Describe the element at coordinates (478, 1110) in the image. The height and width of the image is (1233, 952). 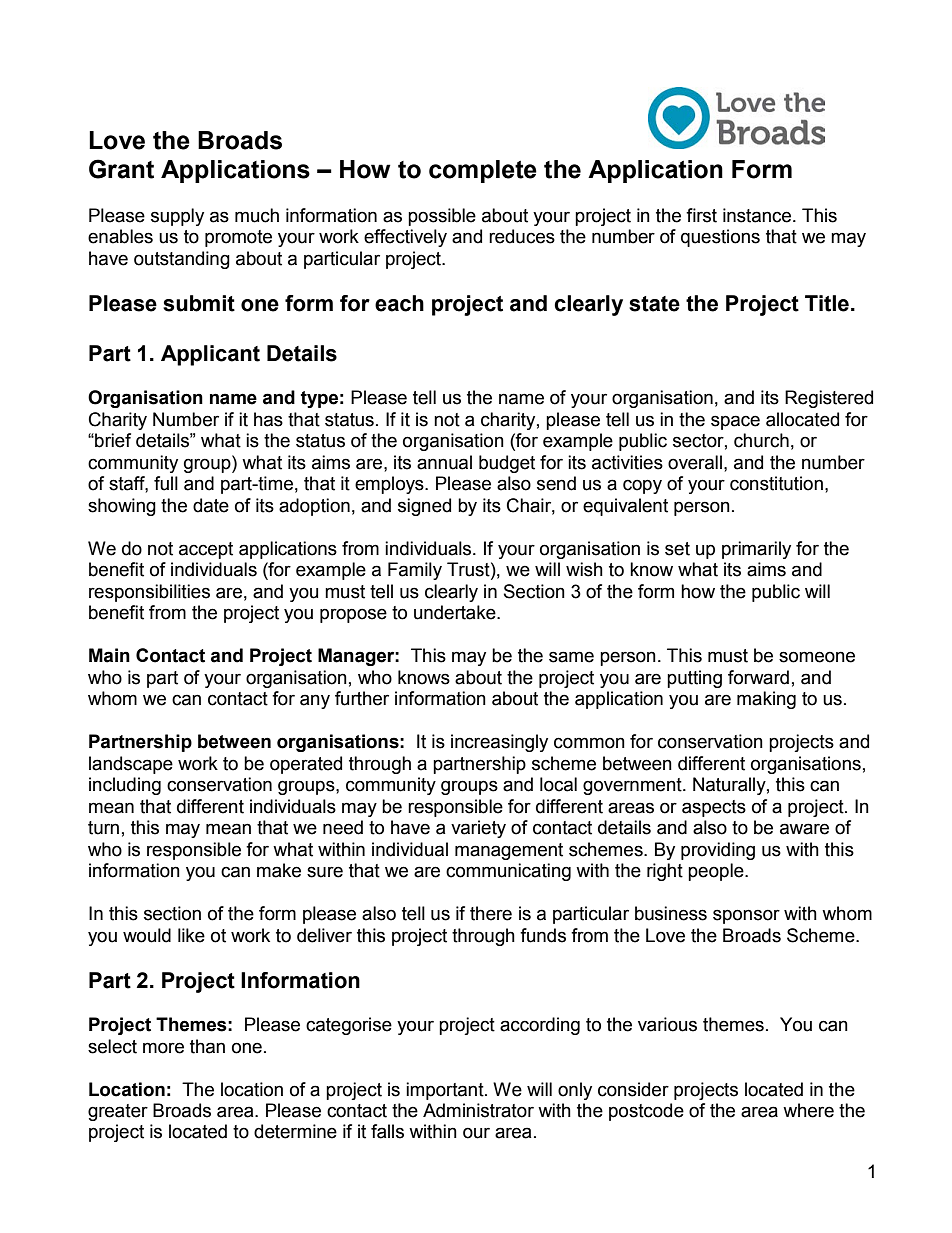
I see `Administrator` at that location.
